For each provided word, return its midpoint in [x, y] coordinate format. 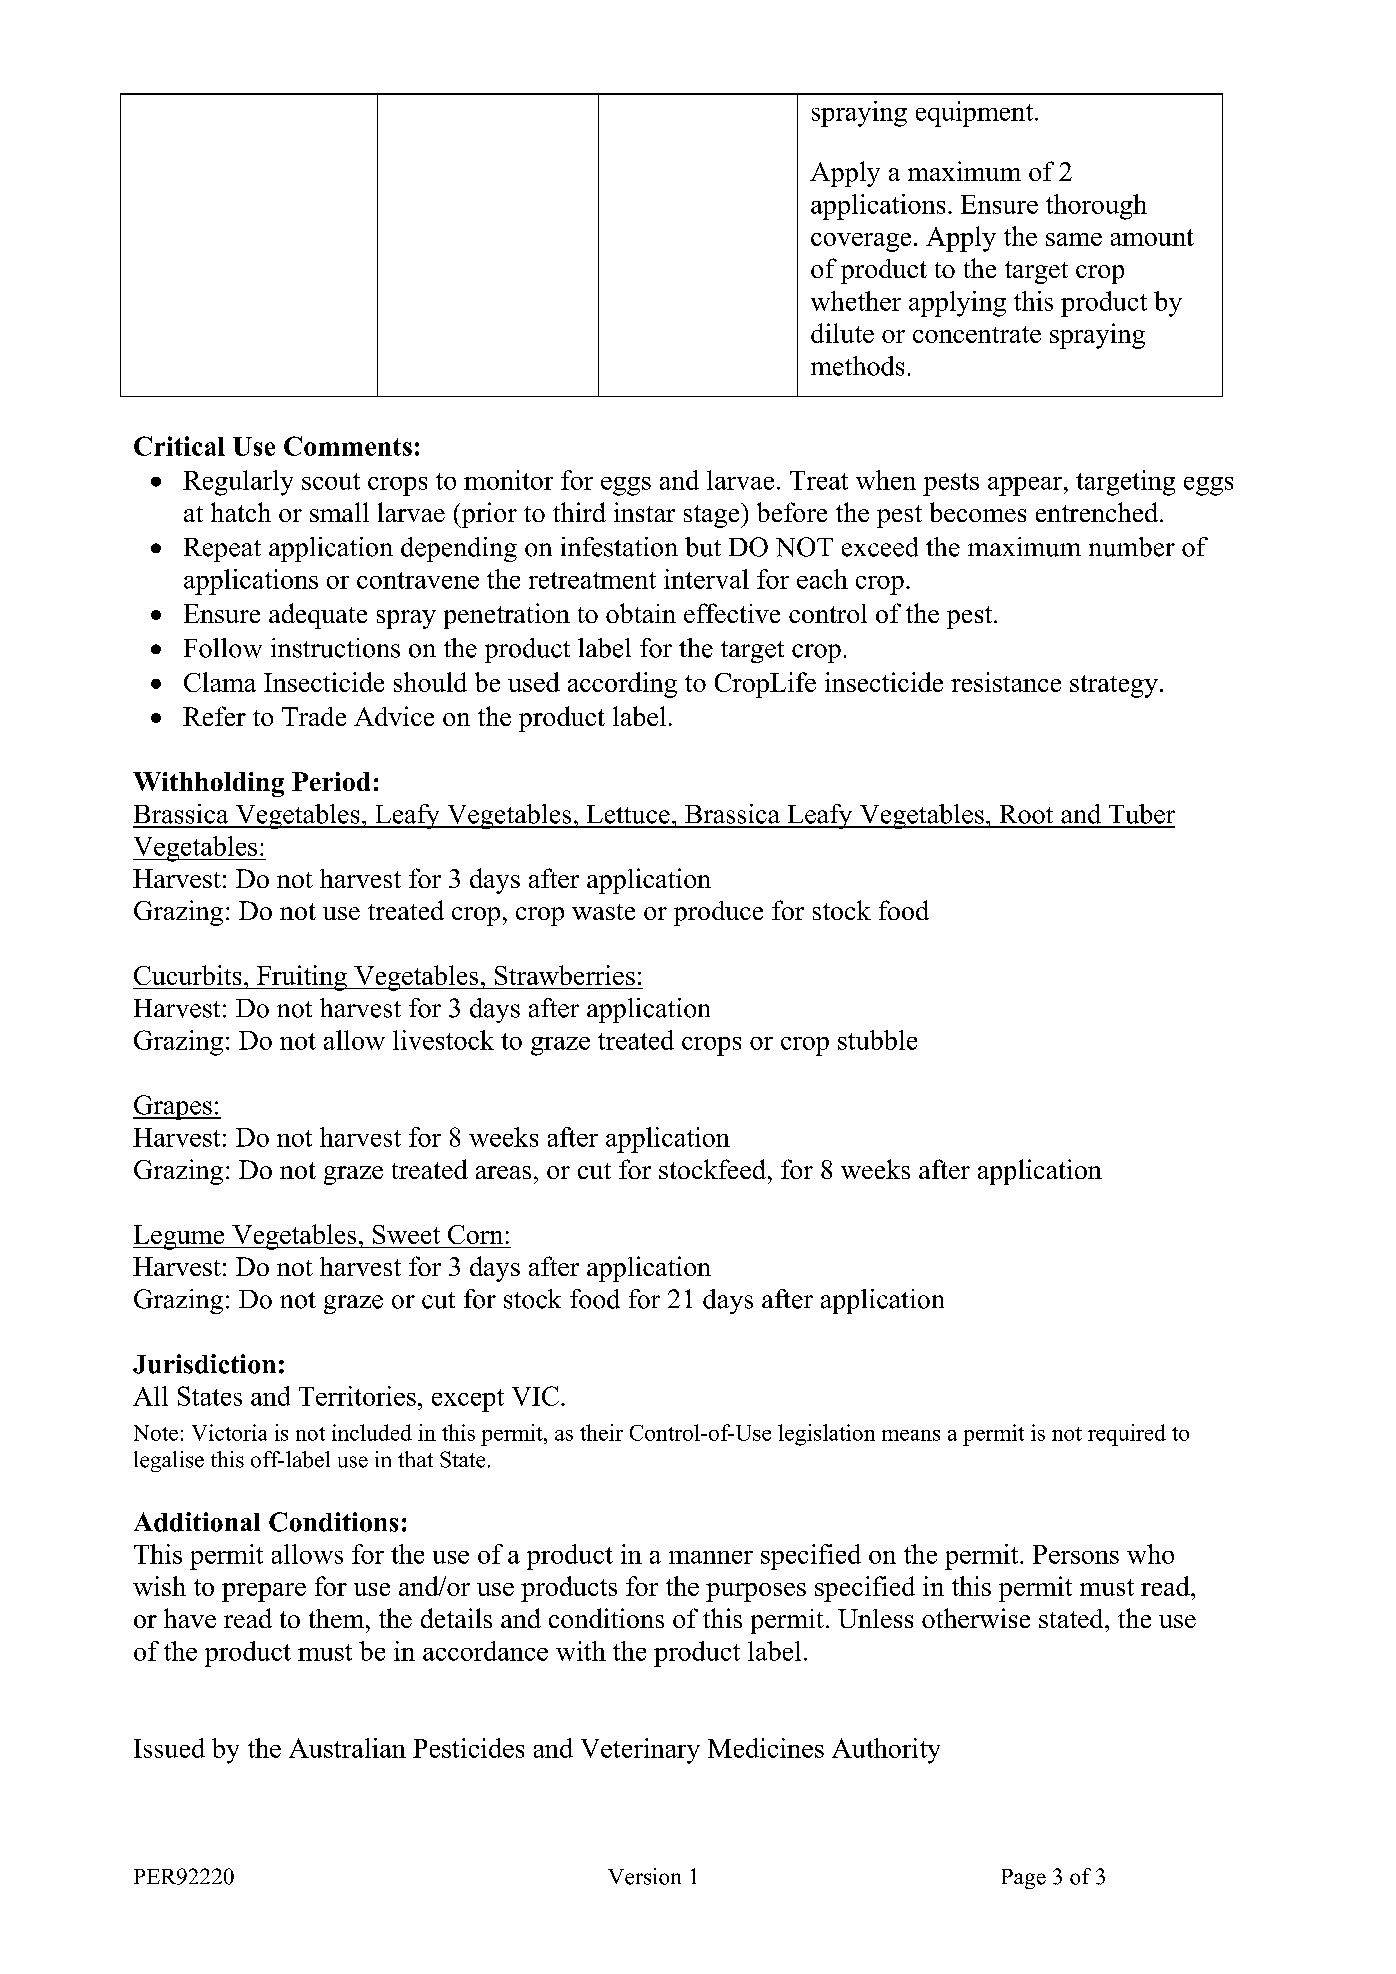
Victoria [229, 1432]
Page [1024, 1879]
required [1127, 1435]
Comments [348, 446]
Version [644, 1876]
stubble [877, 1040]
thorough [1096, 207]
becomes [978, 512]
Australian [347, 1748]
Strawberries [565, 975]
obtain [641, 613]
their [601, 1432]
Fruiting [302, 978]
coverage [861, 242]
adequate [318, 616]
